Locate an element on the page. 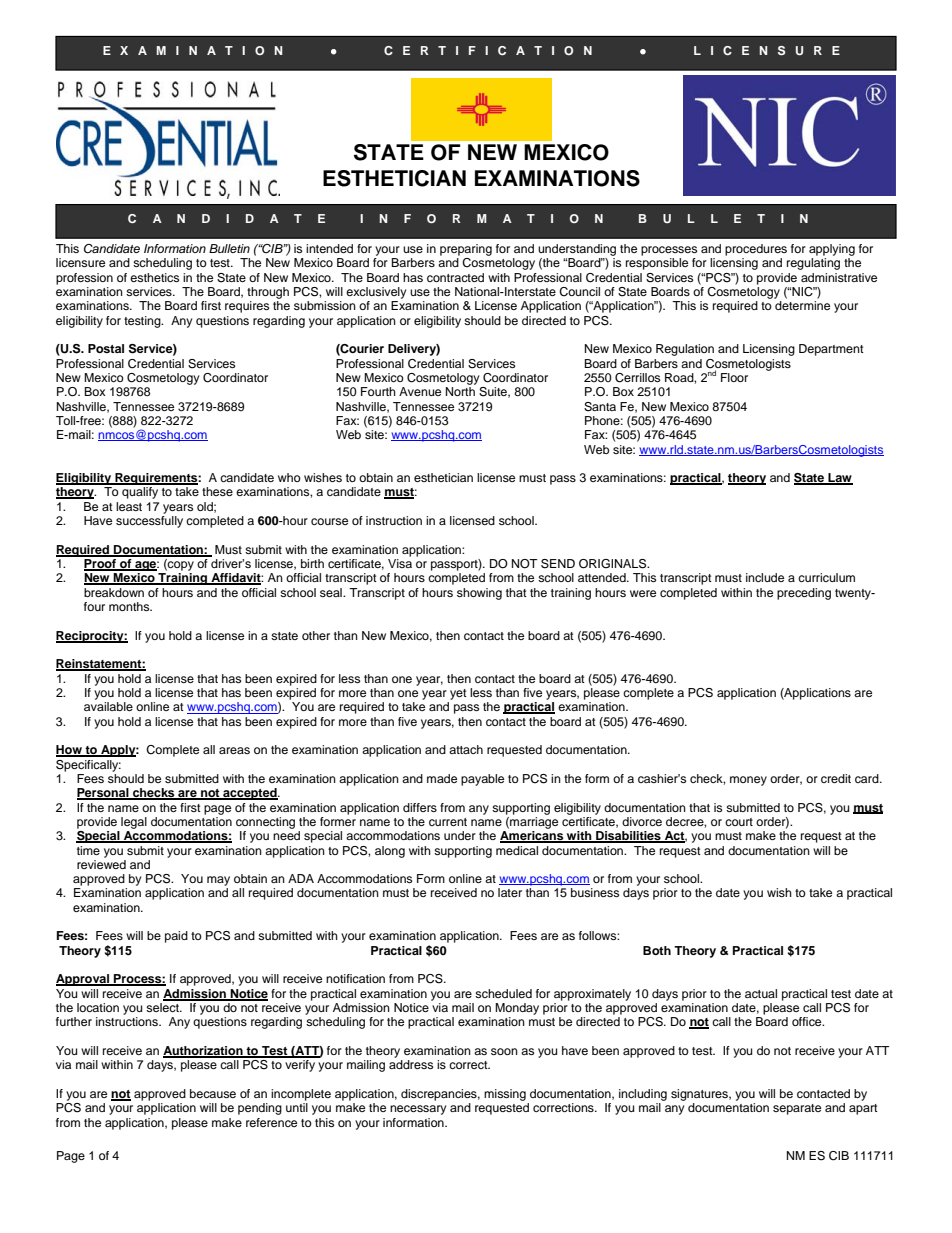  contracted is located at coordinates (455, 277).
